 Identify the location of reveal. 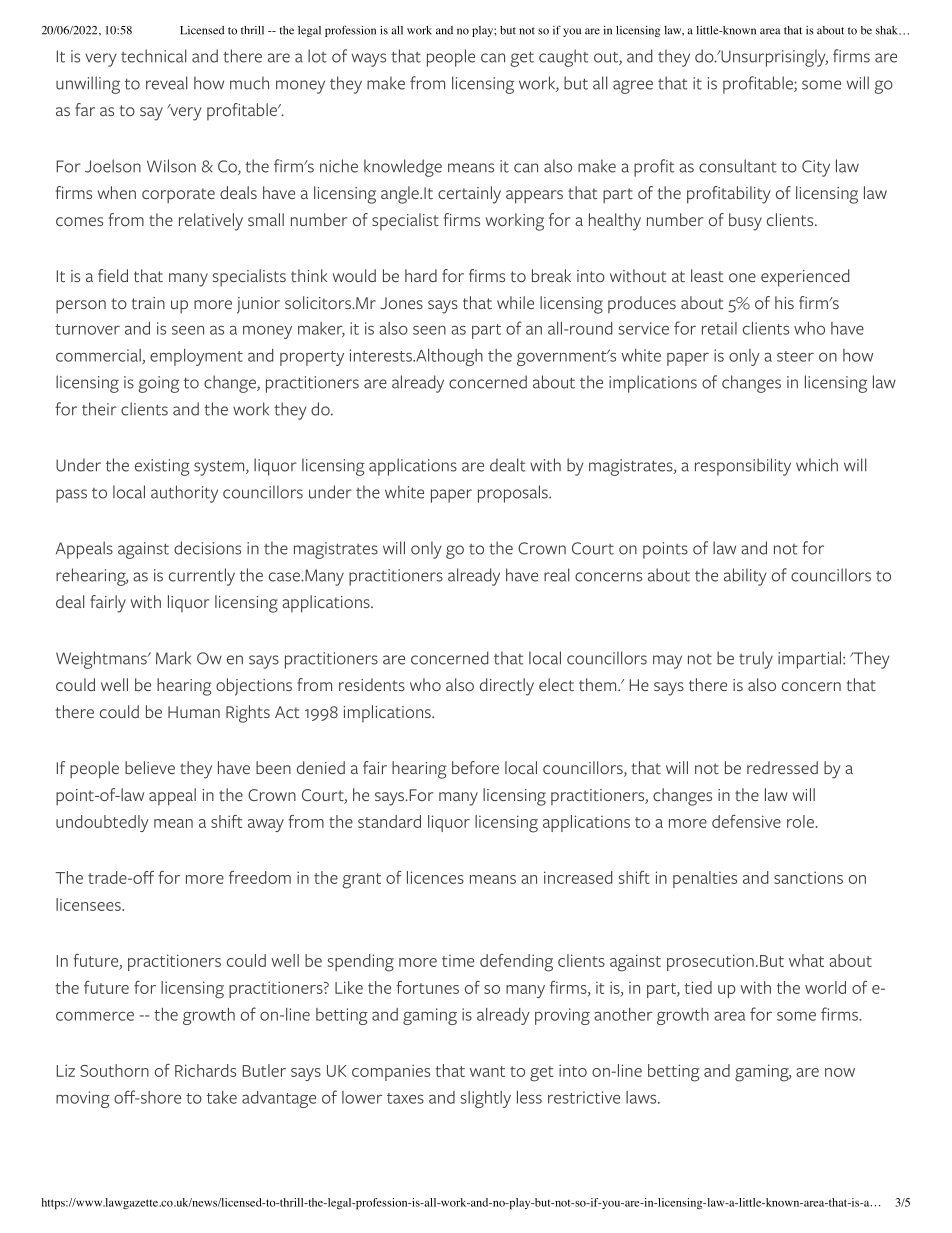
(166, 83).
